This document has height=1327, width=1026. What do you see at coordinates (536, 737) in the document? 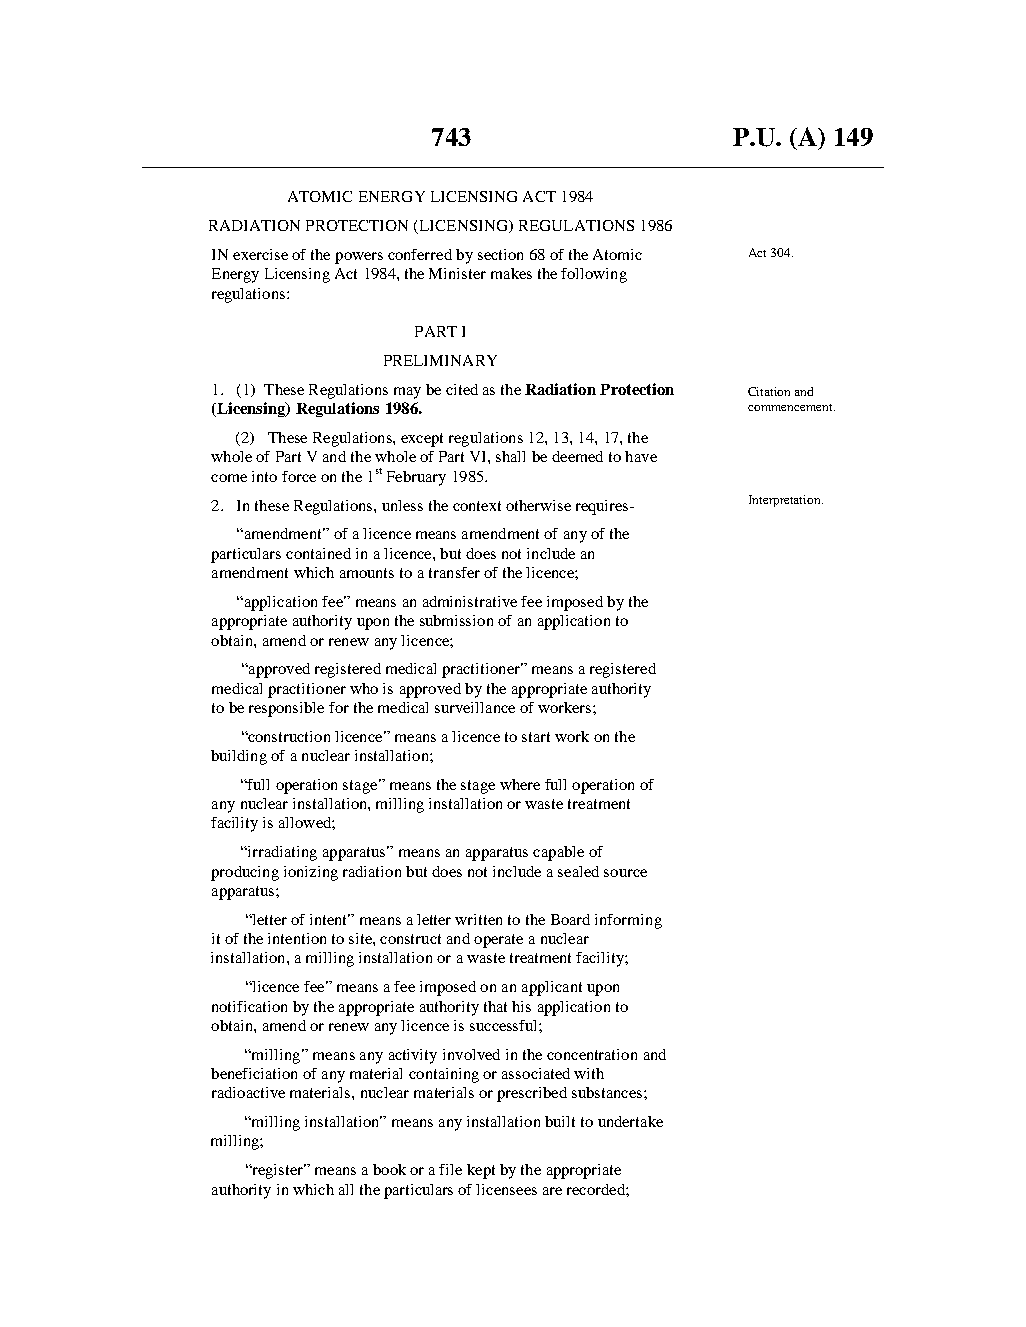
I see `start` at bounding box center [536, 737].
